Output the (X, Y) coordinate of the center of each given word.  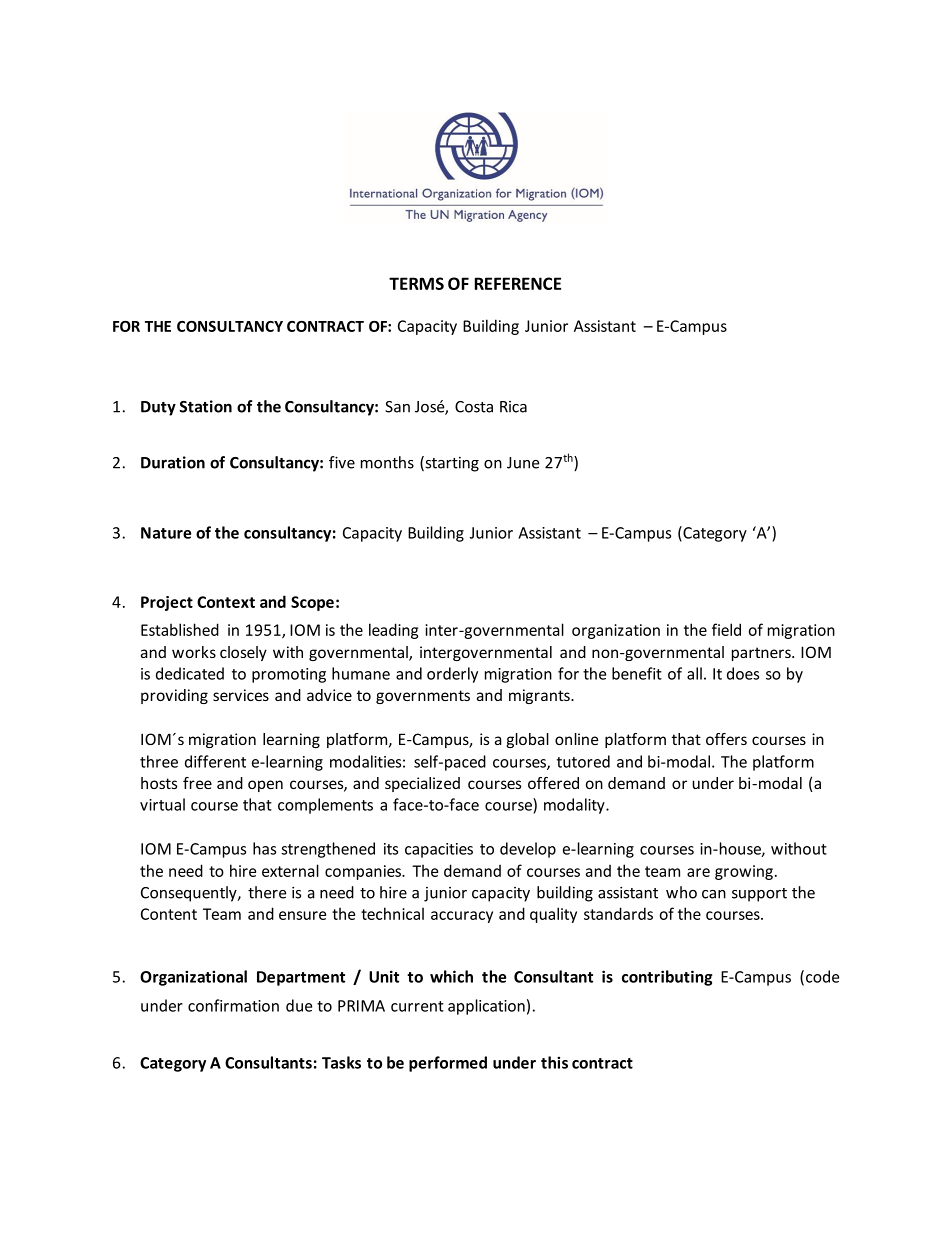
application (486, 1007)
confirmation (233, 1005)
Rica (513, 407)
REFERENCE (518, 283)
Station (206, 406)
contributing (667, 978)
